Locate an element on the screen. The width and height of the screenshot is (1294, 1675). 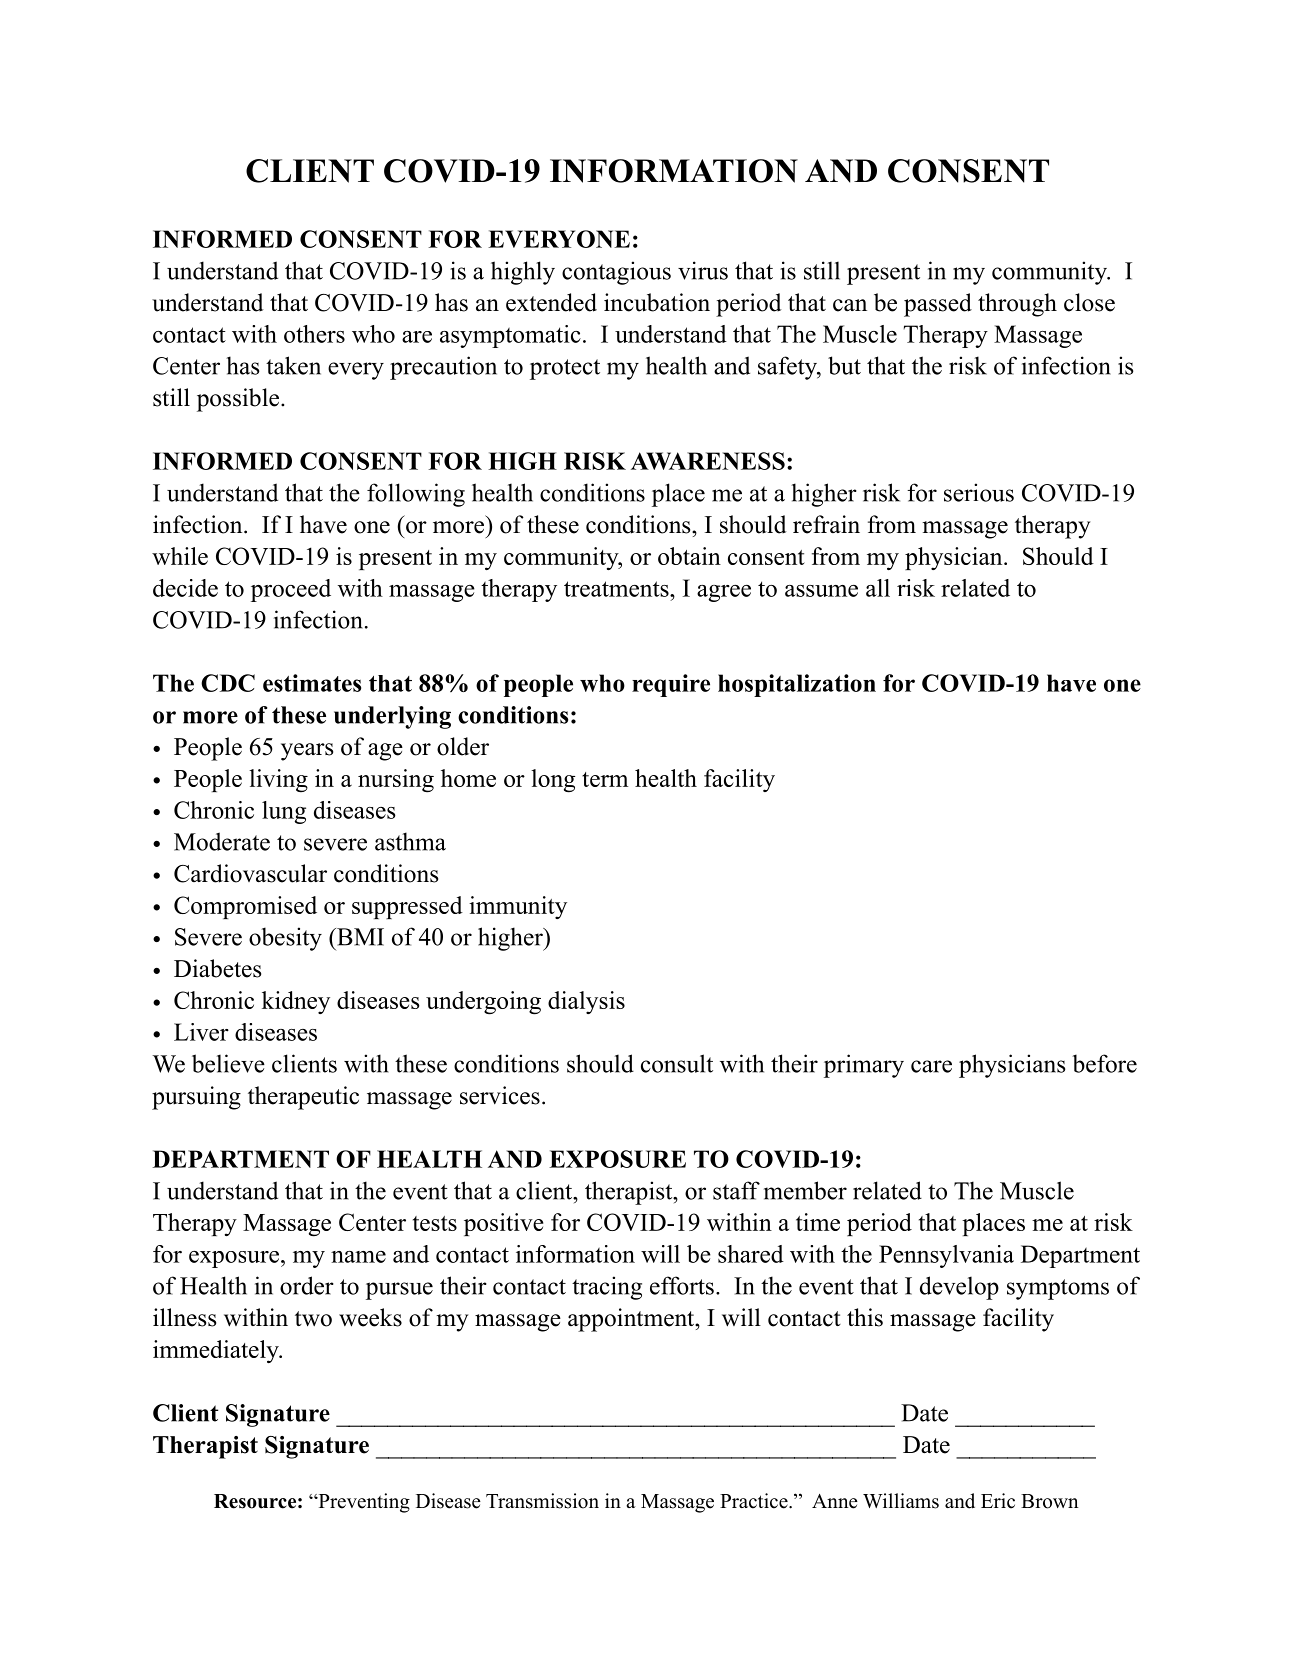
others is located at coordinates (314, 334).
